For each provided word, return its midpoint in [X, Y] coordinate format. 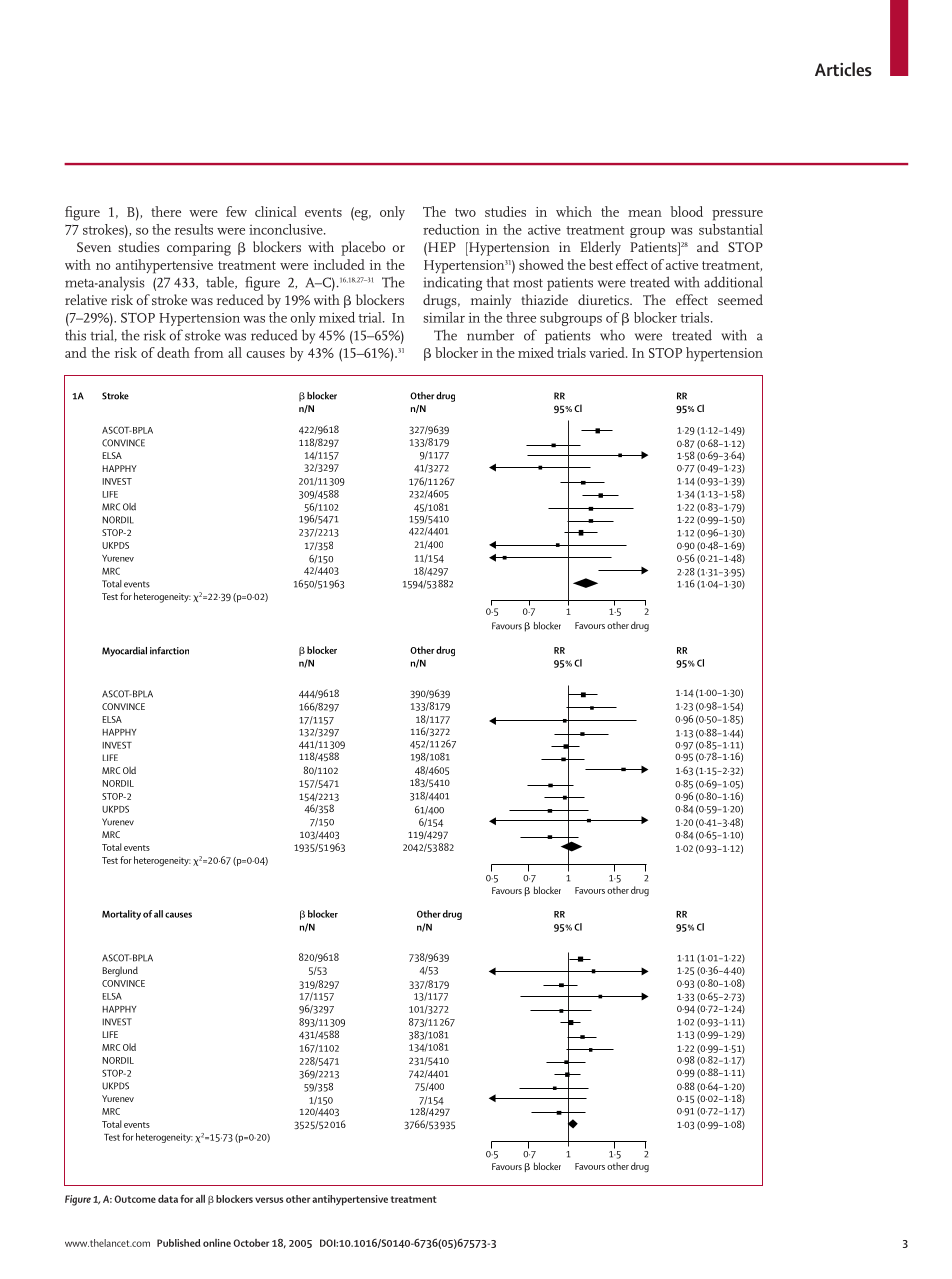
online [217, 1243]
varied [608, 352]
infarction [169, 651]
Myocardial [124, 652]
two [465, 212]
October [251, 1243]
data [168, 1199]
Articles [843, 69]
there [166, 211]
